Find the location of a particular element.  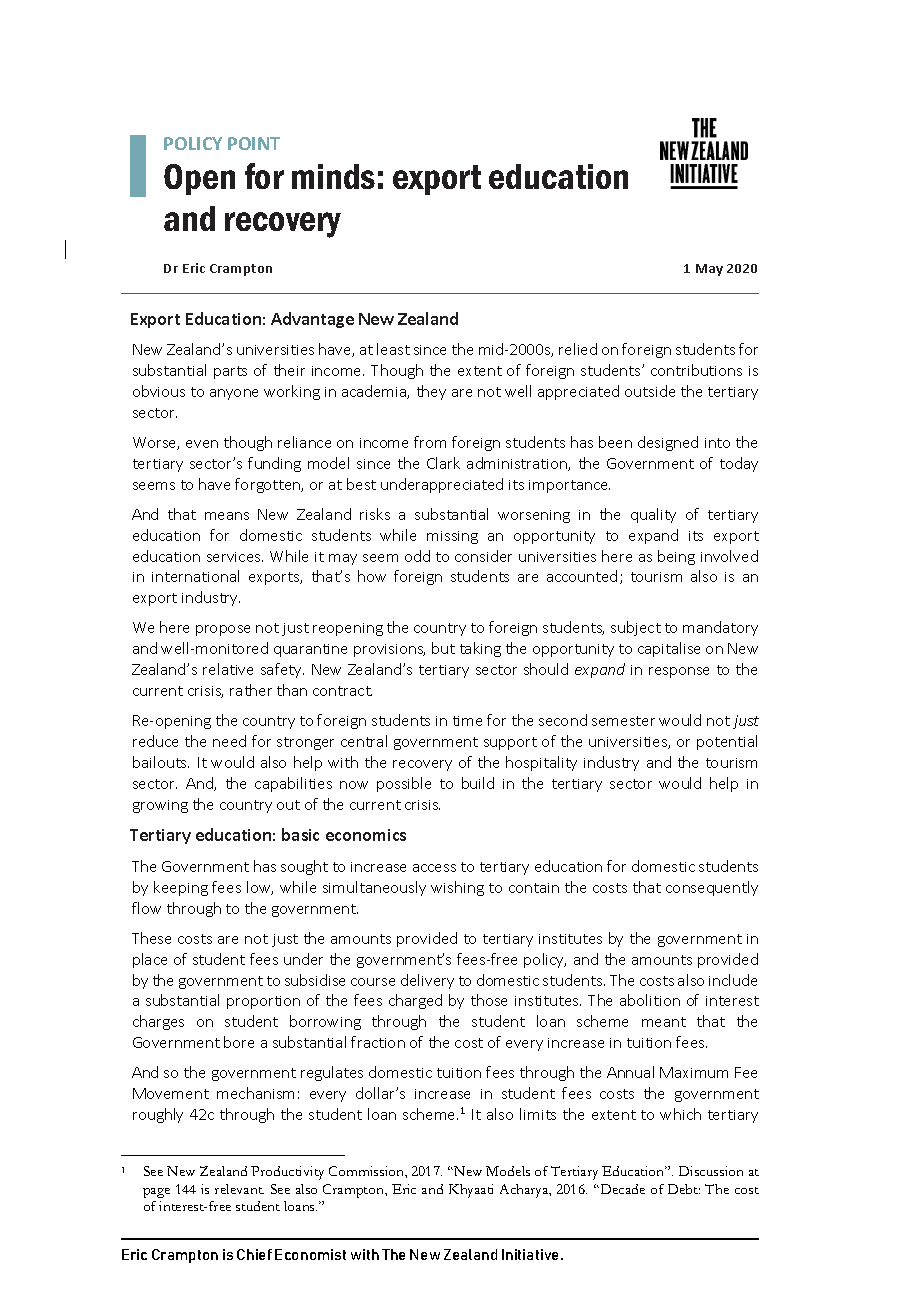

relevant is located at coordinates (239, 1189).
